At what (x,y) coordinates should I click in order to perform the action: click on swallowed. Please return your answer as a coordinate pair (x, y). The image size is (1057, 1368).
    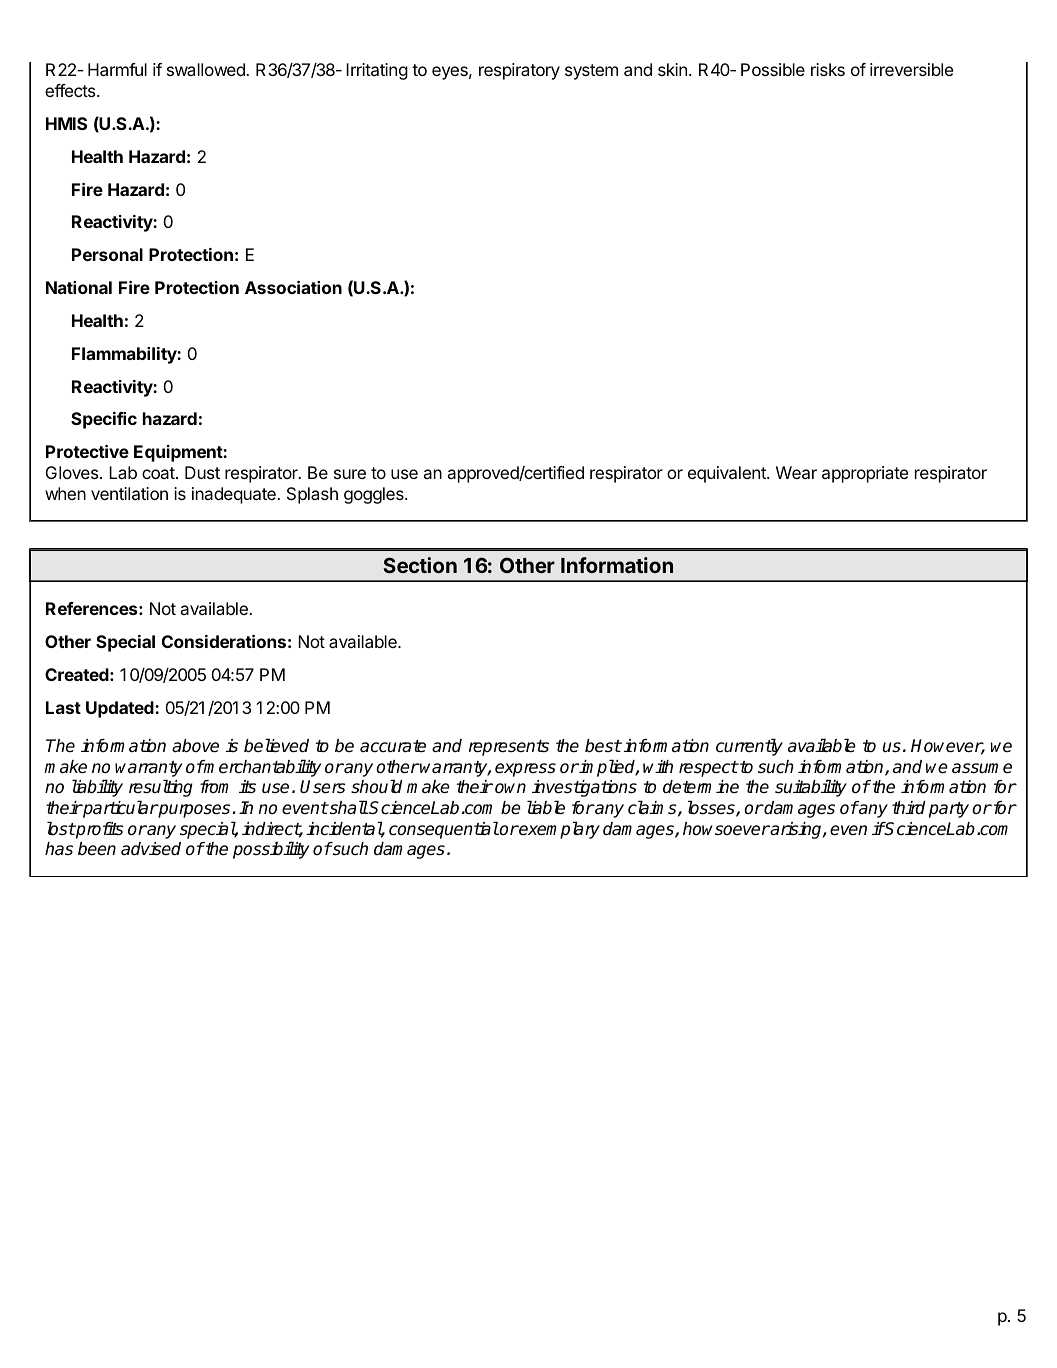
    Looking at the image, I should click on (207, 69).
